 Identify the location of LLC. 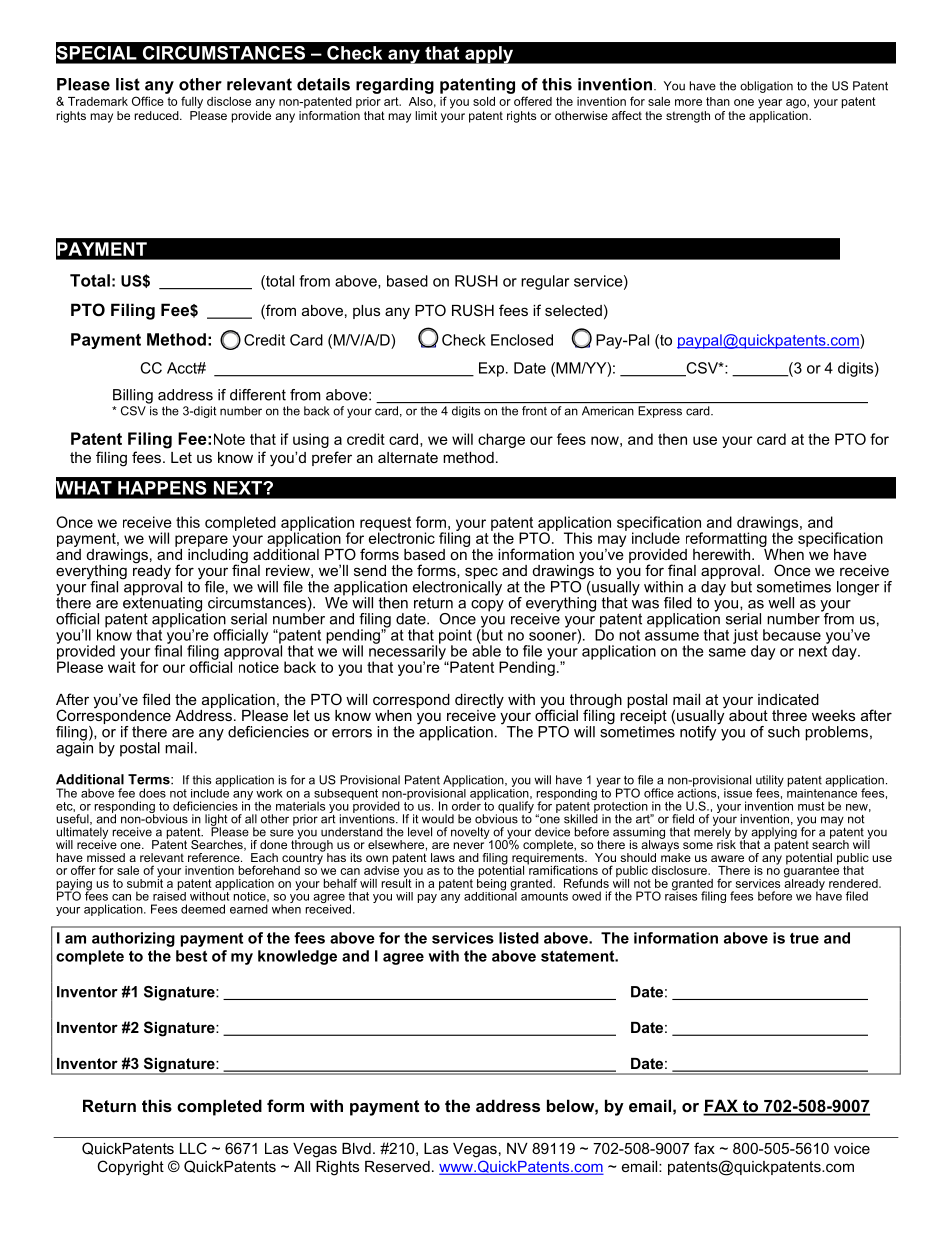
(193, 1148).
